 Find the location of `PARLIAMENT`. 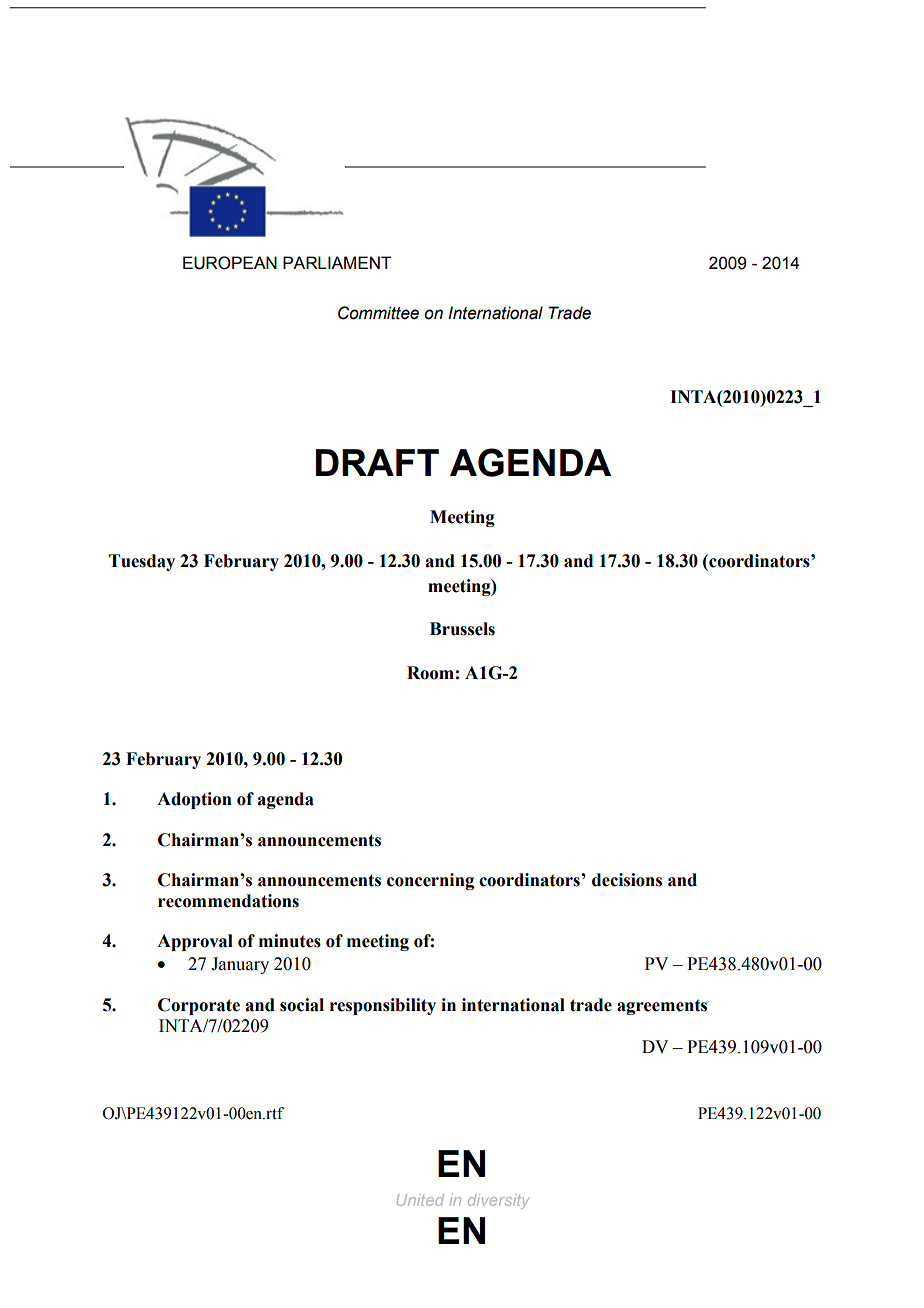

PARLIAMENT is located at coordinates (337, 262).
